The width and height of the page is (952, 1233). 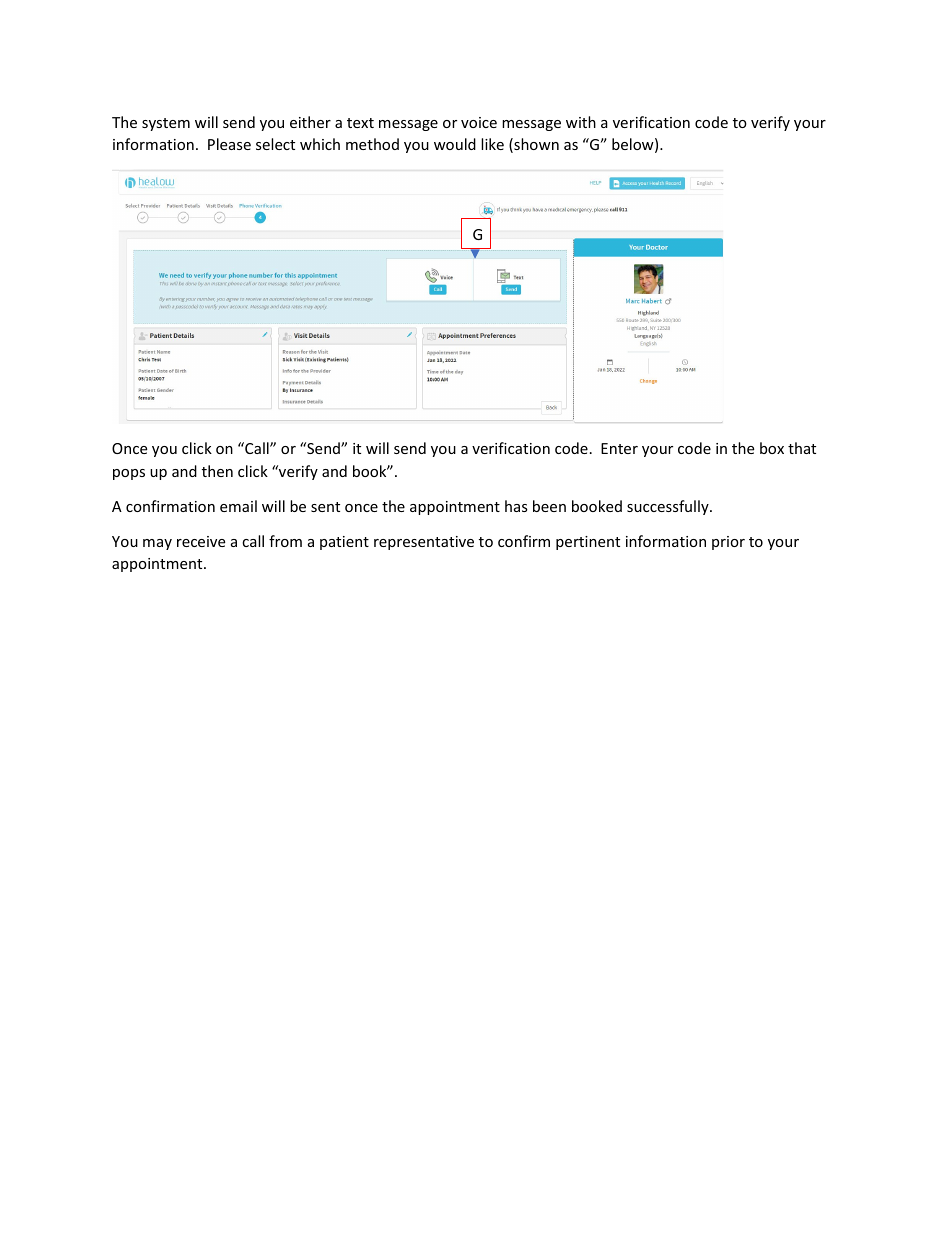 What do you see at coordinates (201, 541) in the page?
I see `receive` at bounding box center [201, 541].
